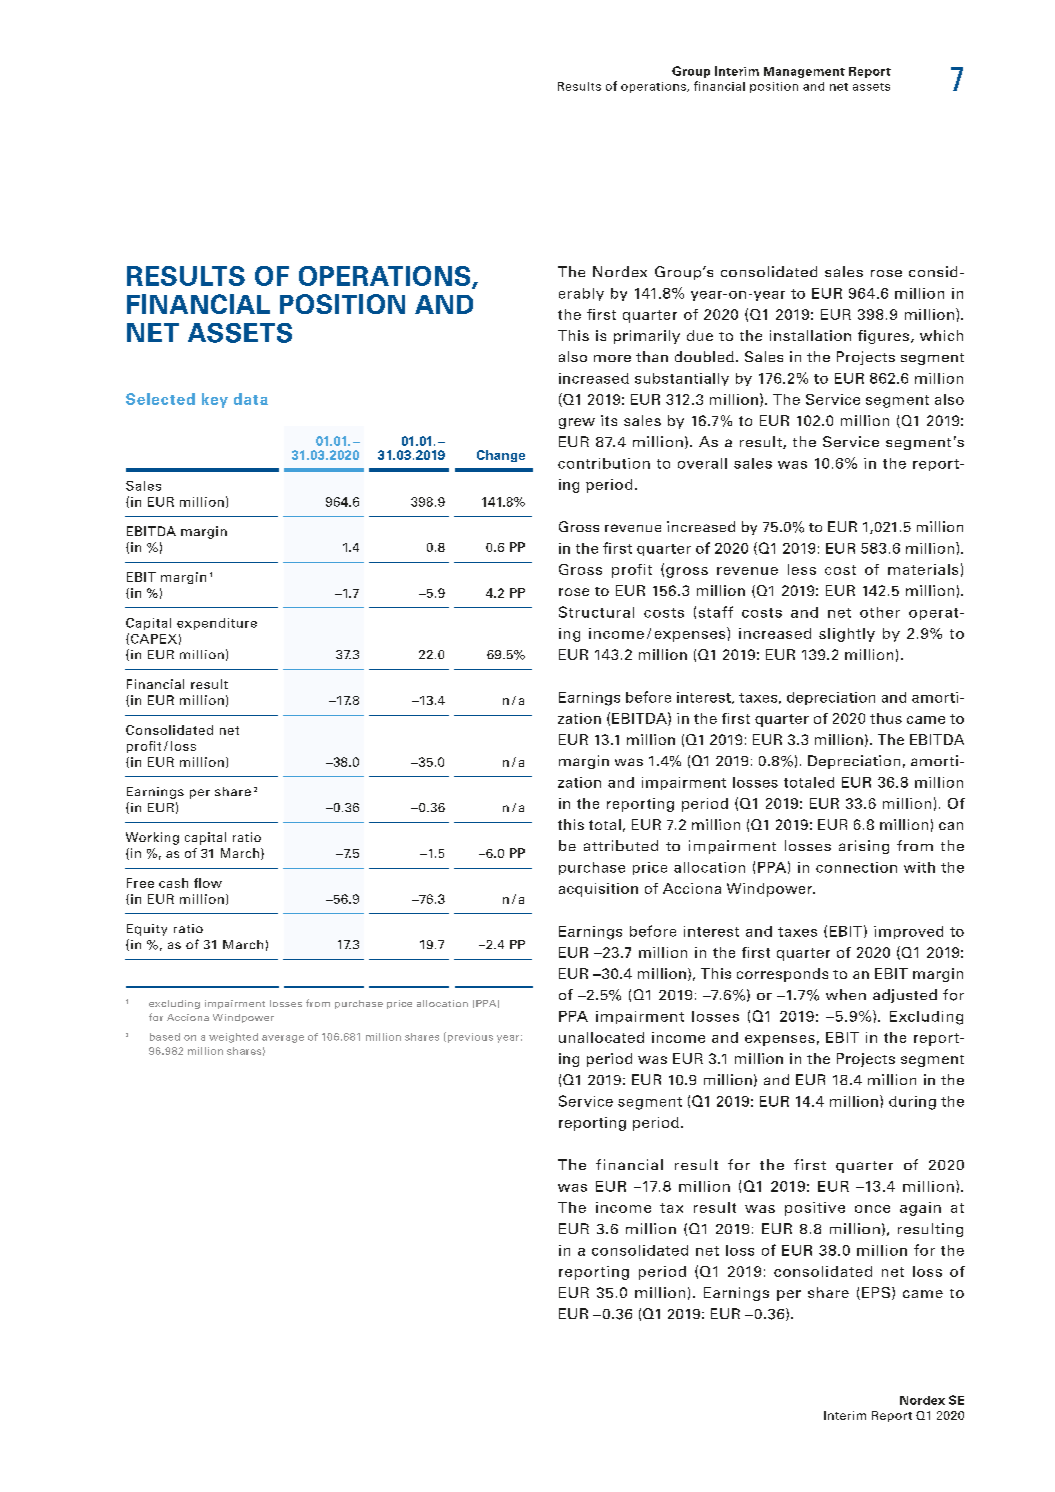 The image size is (1055, 1492). I want to click on more, so click(612, 358).
